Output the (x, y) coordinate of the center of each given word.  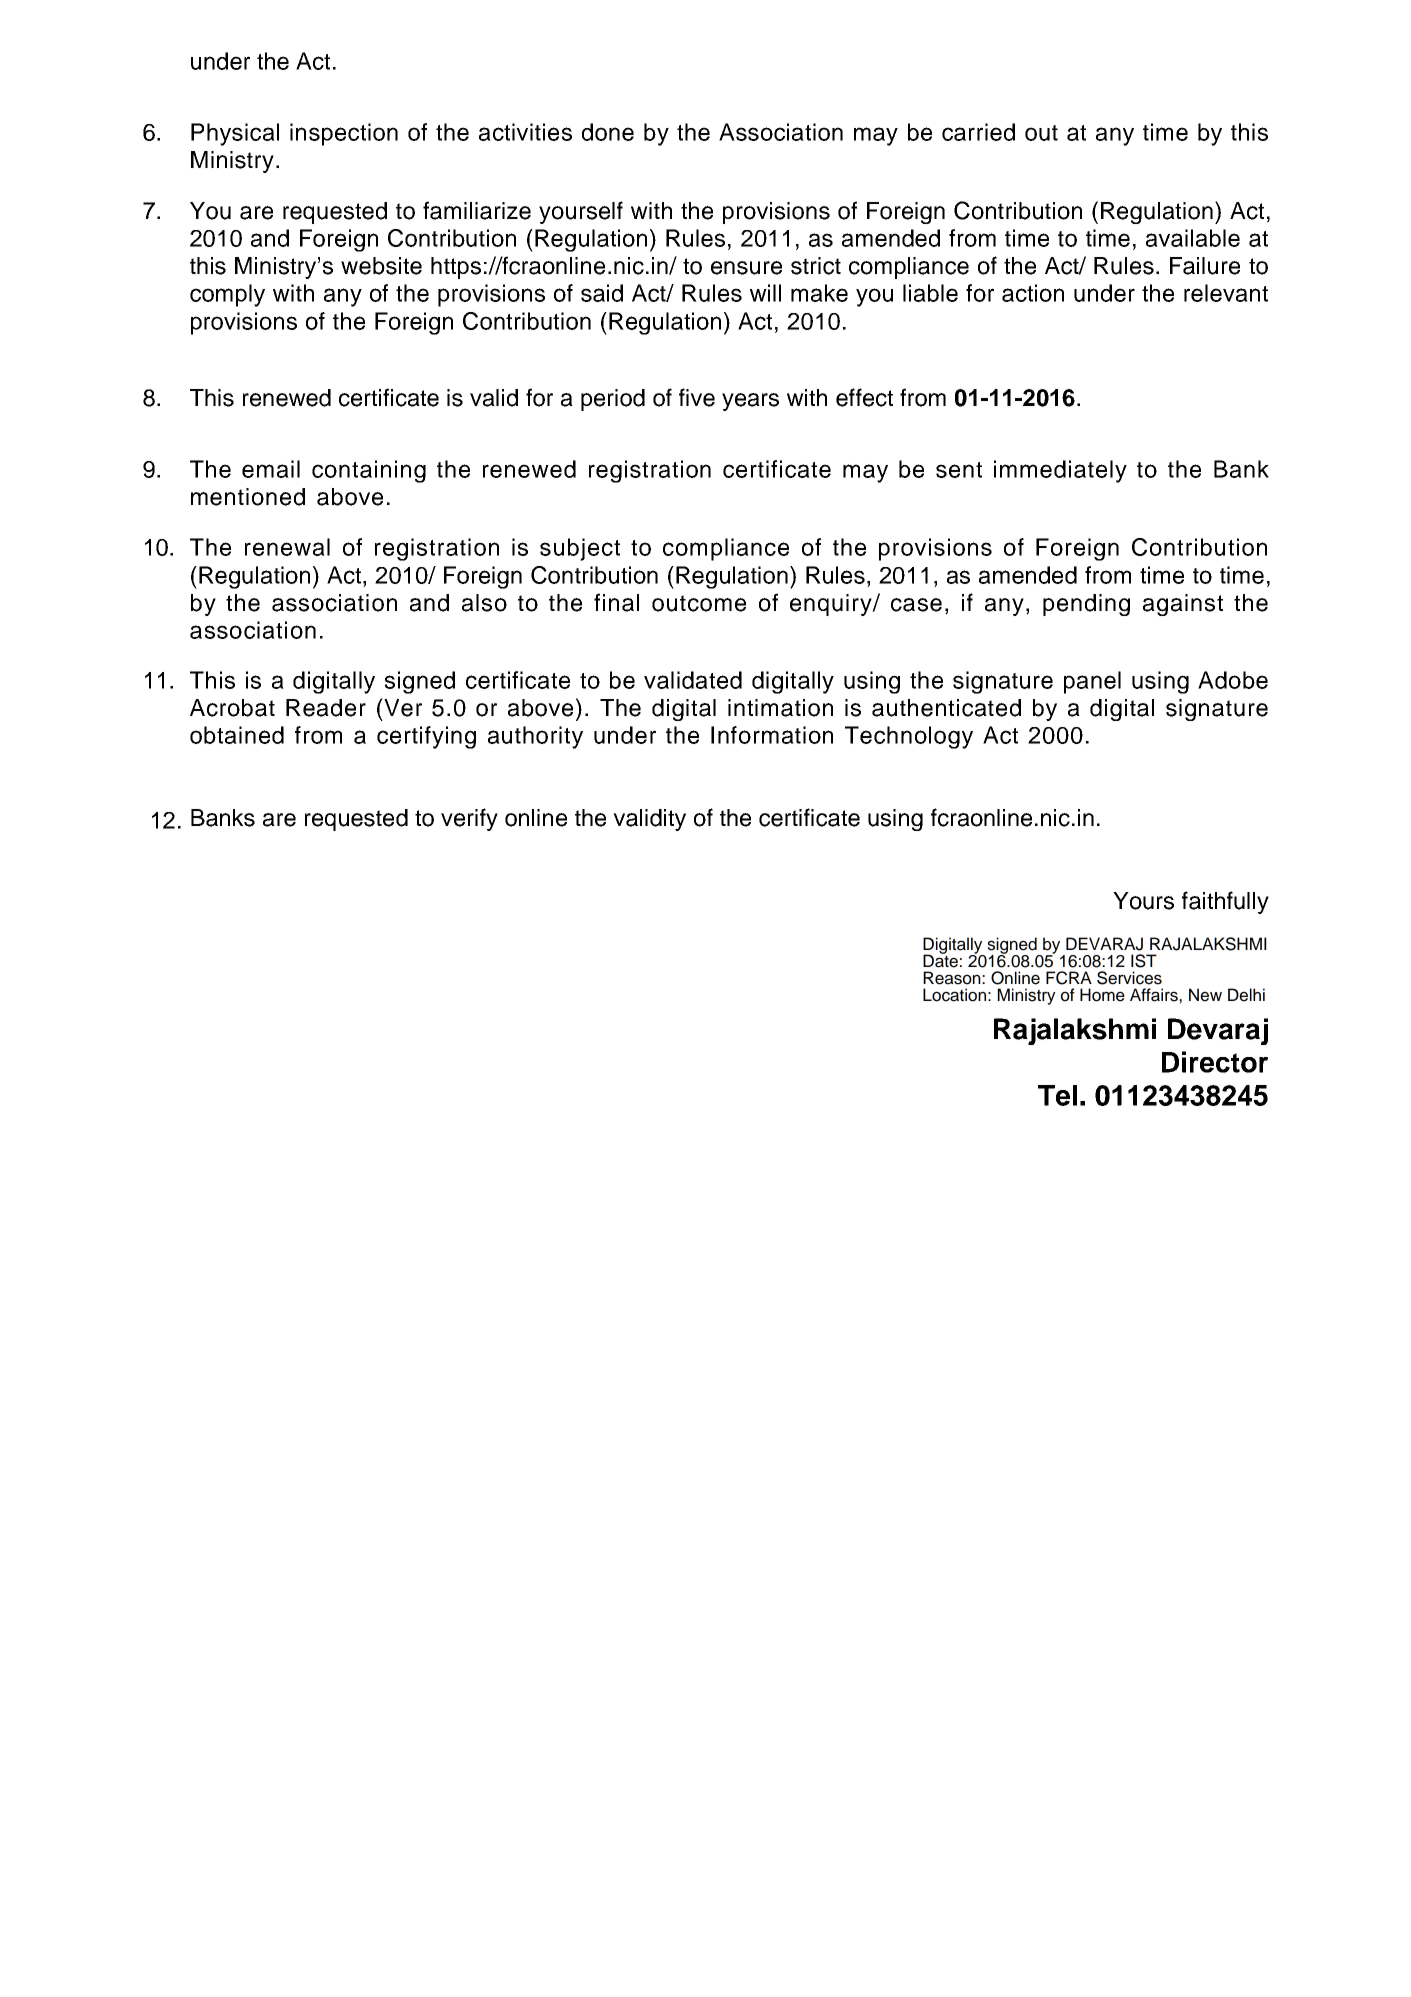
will (765, 293)
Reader (326, 708)
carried (978, 132)
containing (369, 471)
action (1033, 293)
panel (1092, 682)
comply (227, 295)
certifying (426, 737)
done (608, 132)
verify (469, 819)
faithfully (1225, 902)
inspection (344, 134)
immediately (1060, 471)
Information (772, 735)
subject (580, 549)
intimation (780, 708)
